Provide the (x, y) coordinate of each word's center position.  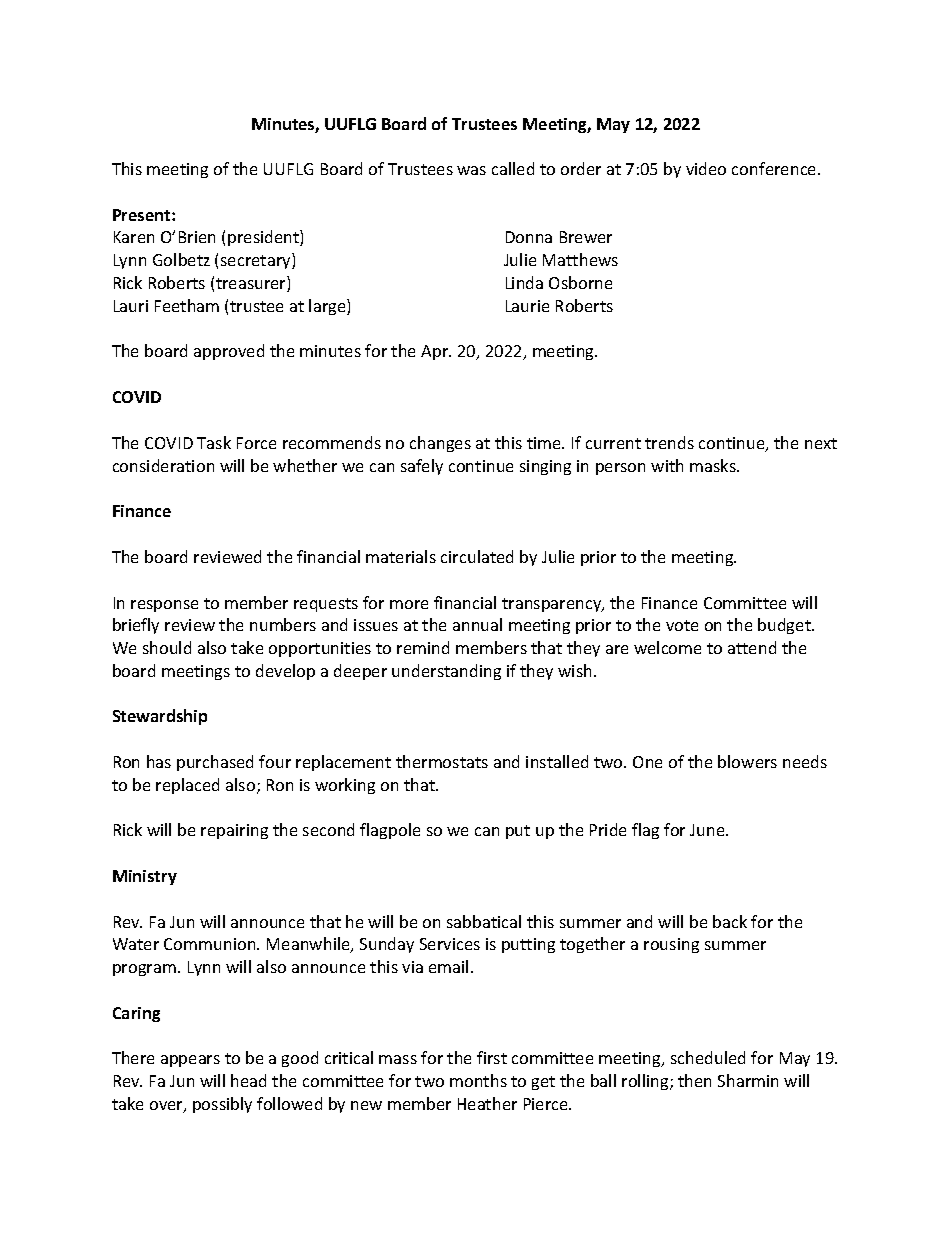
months (478, 1080)
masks (714, 465)
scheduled (708, 1057)
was (471, 170)
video (706, 168)
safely (422, 467)
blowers (747, 761)
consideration (163, 465)
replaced (187, 786)
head (248, 1080)
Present (143, 215)
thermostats (442, 761)
